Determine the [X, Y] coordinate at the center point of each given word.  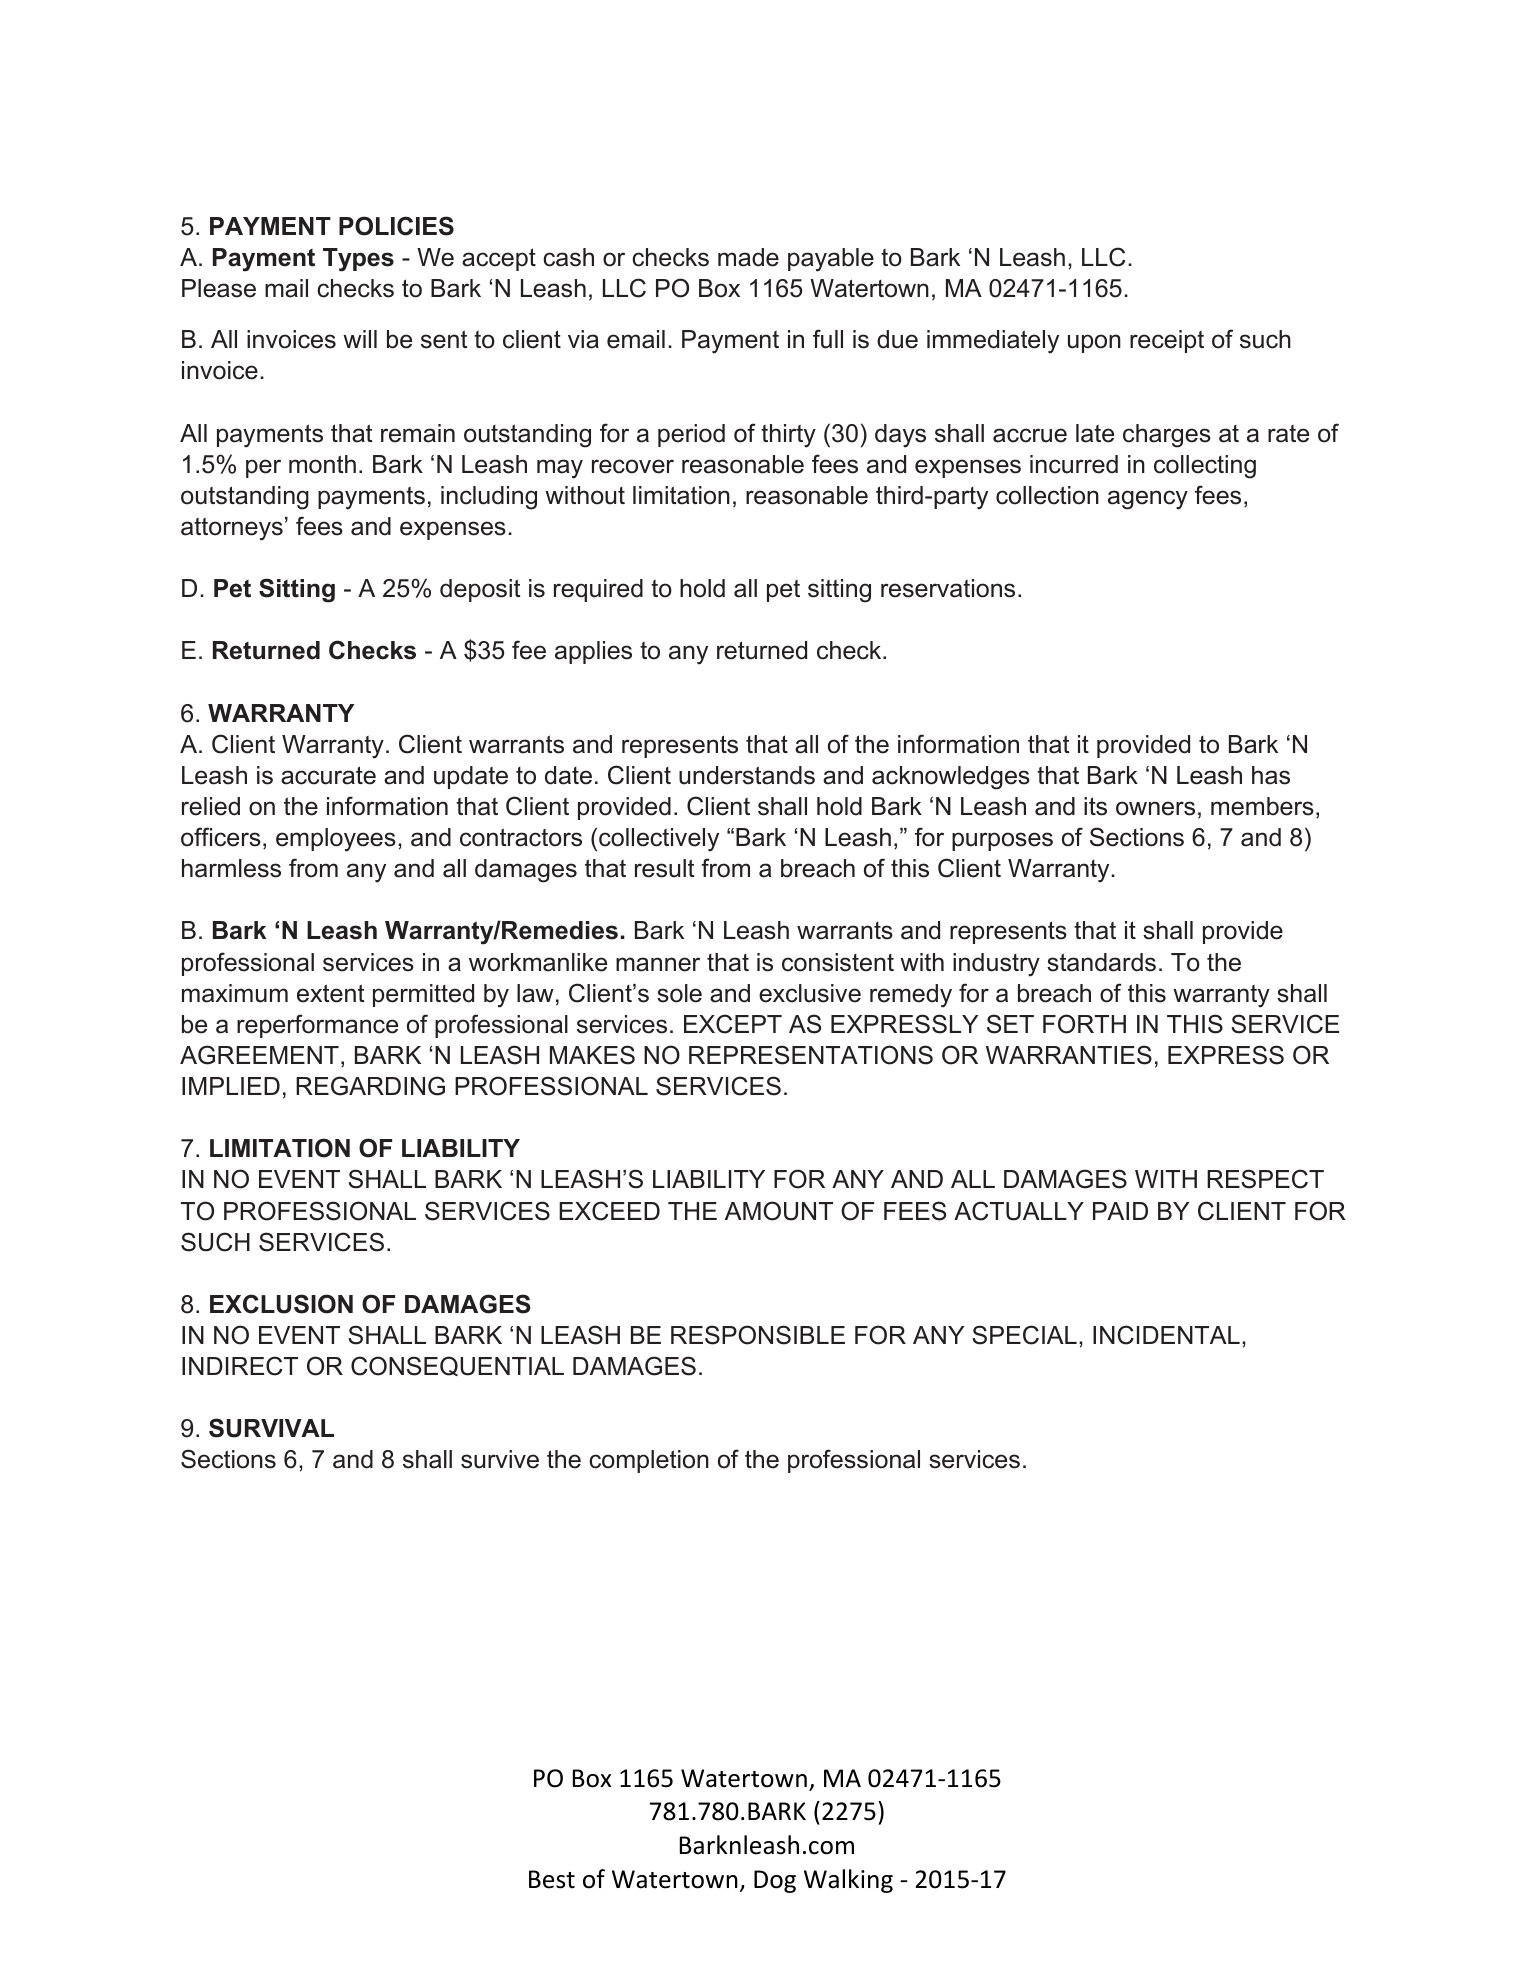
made [748, 257]
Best [552, 1879]
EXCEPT [733, 1024]
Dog [775, 1881]
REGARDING [370, 1086]
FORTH [1084, 1024]
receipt [1167, 341]
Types [358, 260]
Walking [848, 1881]
